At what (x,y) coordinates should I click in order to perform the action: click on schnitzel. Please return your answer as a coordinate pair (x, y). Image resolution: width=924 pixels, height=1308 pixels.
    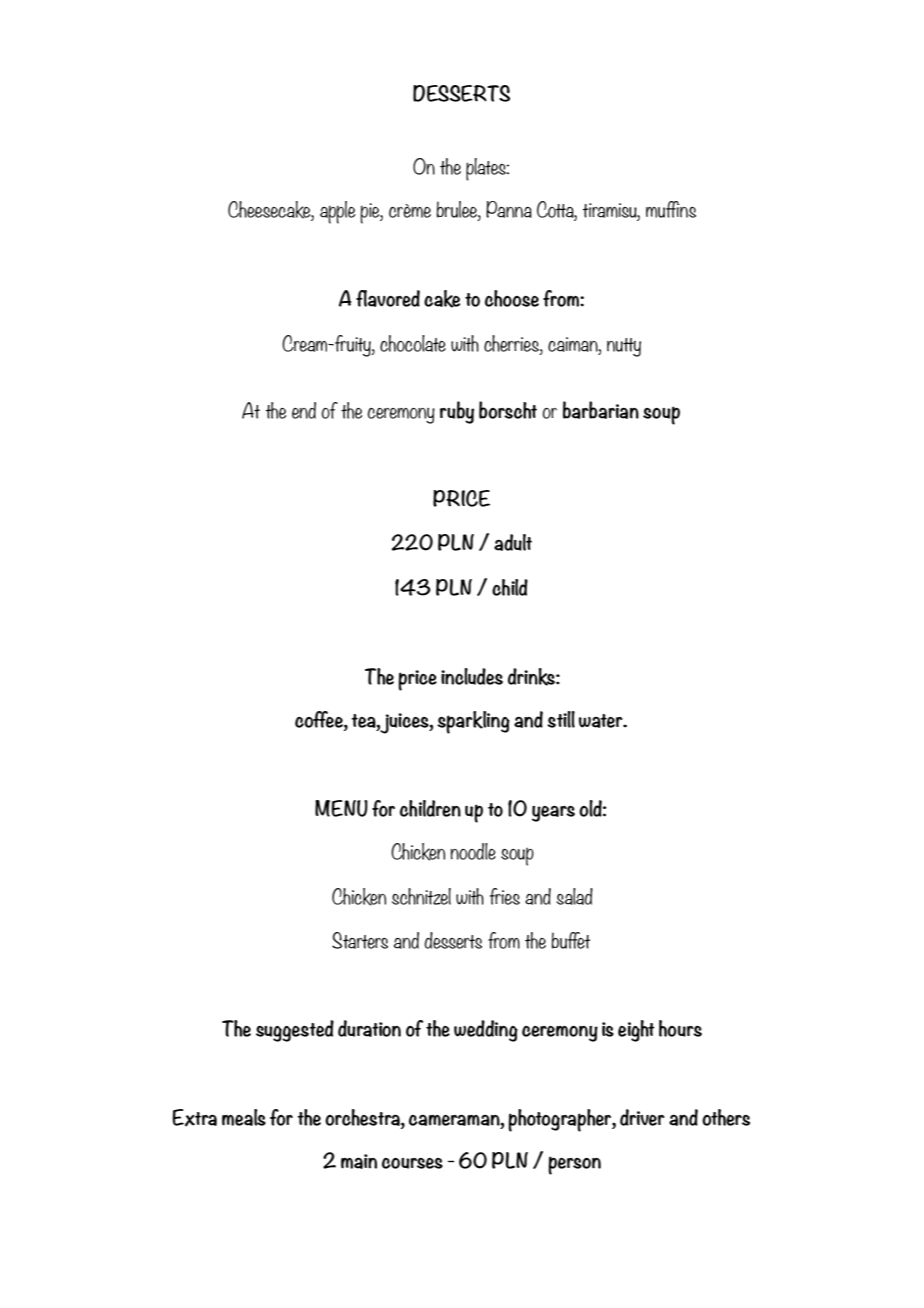
    Looking at the image, I should click on (421, 896).
